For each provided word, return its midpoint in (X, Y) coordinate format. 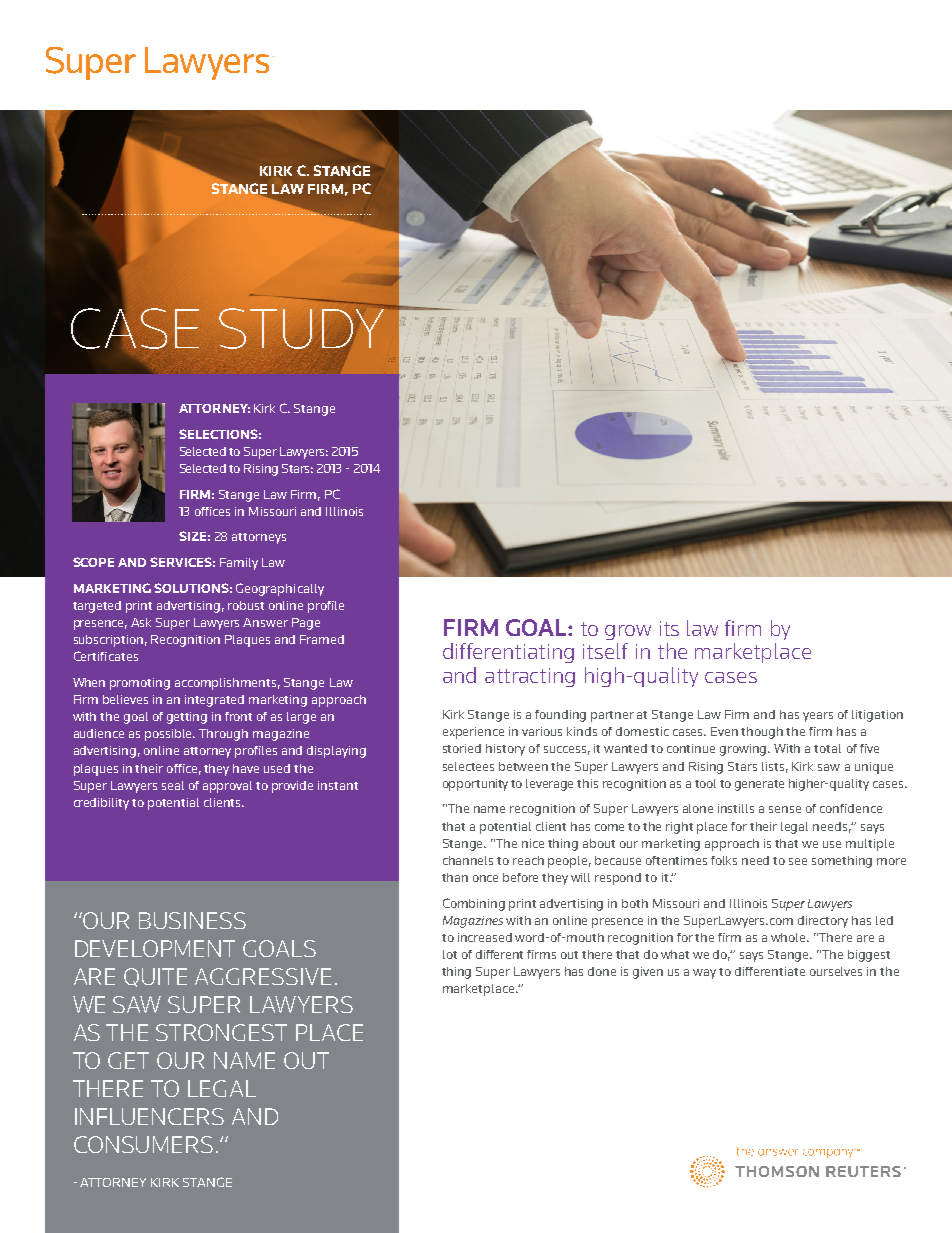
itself (605, 651)
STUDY (302, 328)
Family (239, 564)
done (602, 971)
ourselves (836, 971)
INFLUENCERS (149, 1116)
